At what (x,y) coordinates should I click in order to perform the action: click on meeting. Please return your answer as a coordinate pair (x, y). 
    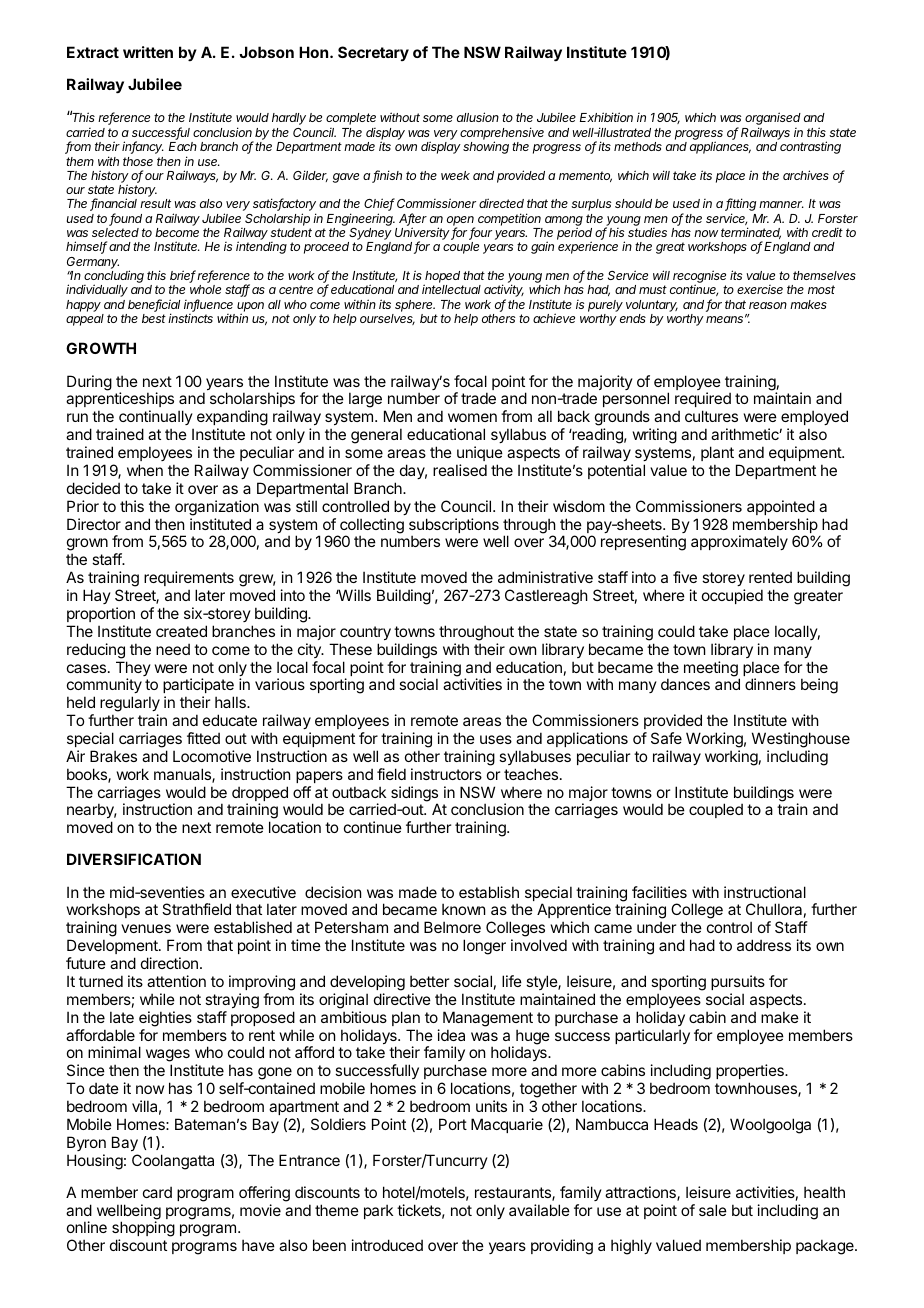
    Looking at the image, I should click on (712, 670).
